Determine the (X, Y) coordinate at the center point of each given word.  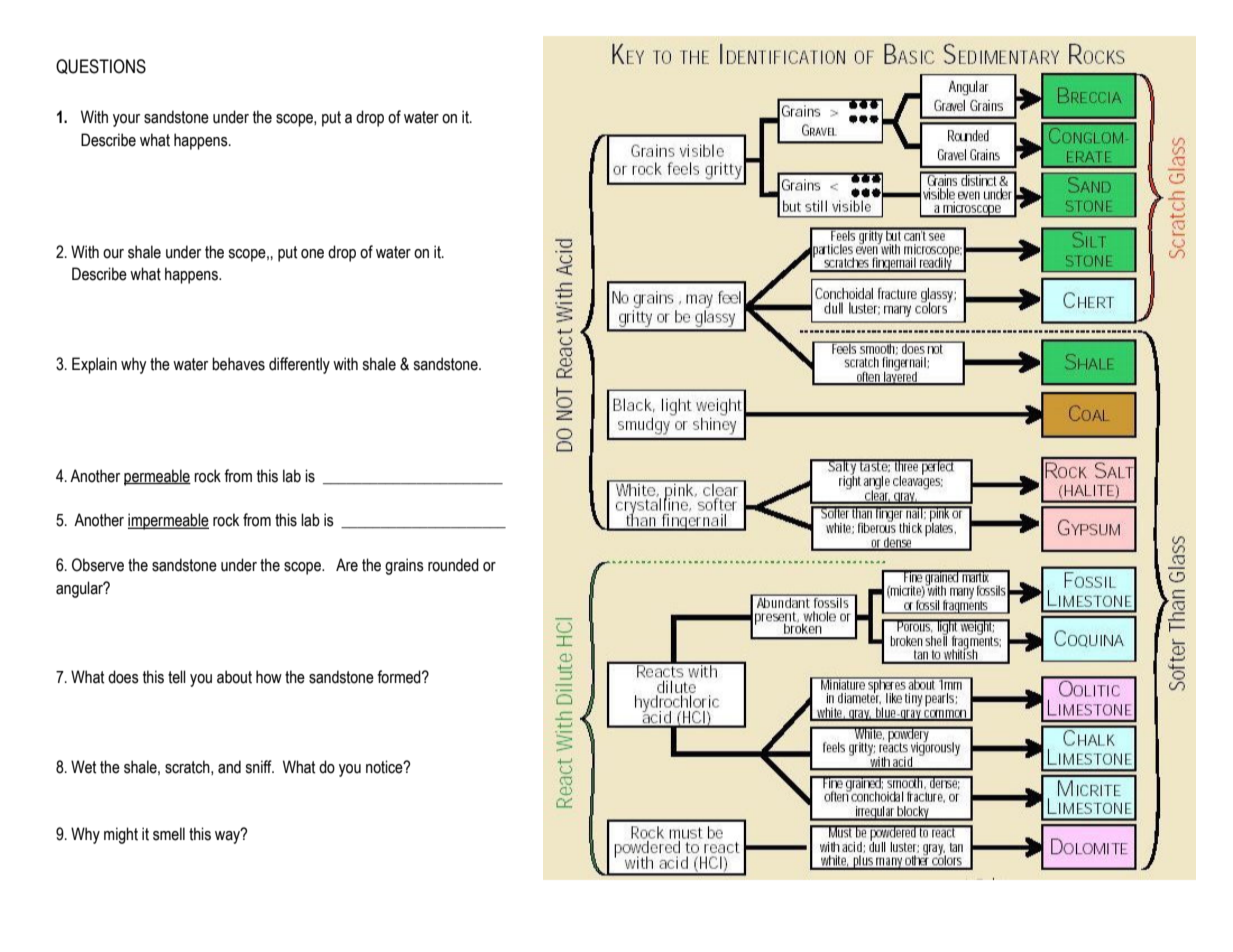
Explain (94, 365)
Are (347, 565)
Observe (98, 565)
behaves (238, 364)
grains (404, 566)
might (121, 835)
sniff (259, 767)
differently (299, 365)
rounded (453, 565)
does (123, 677)
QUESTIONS (101, 66)
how (269, 677)
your (126, 120)
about (234, 677)
